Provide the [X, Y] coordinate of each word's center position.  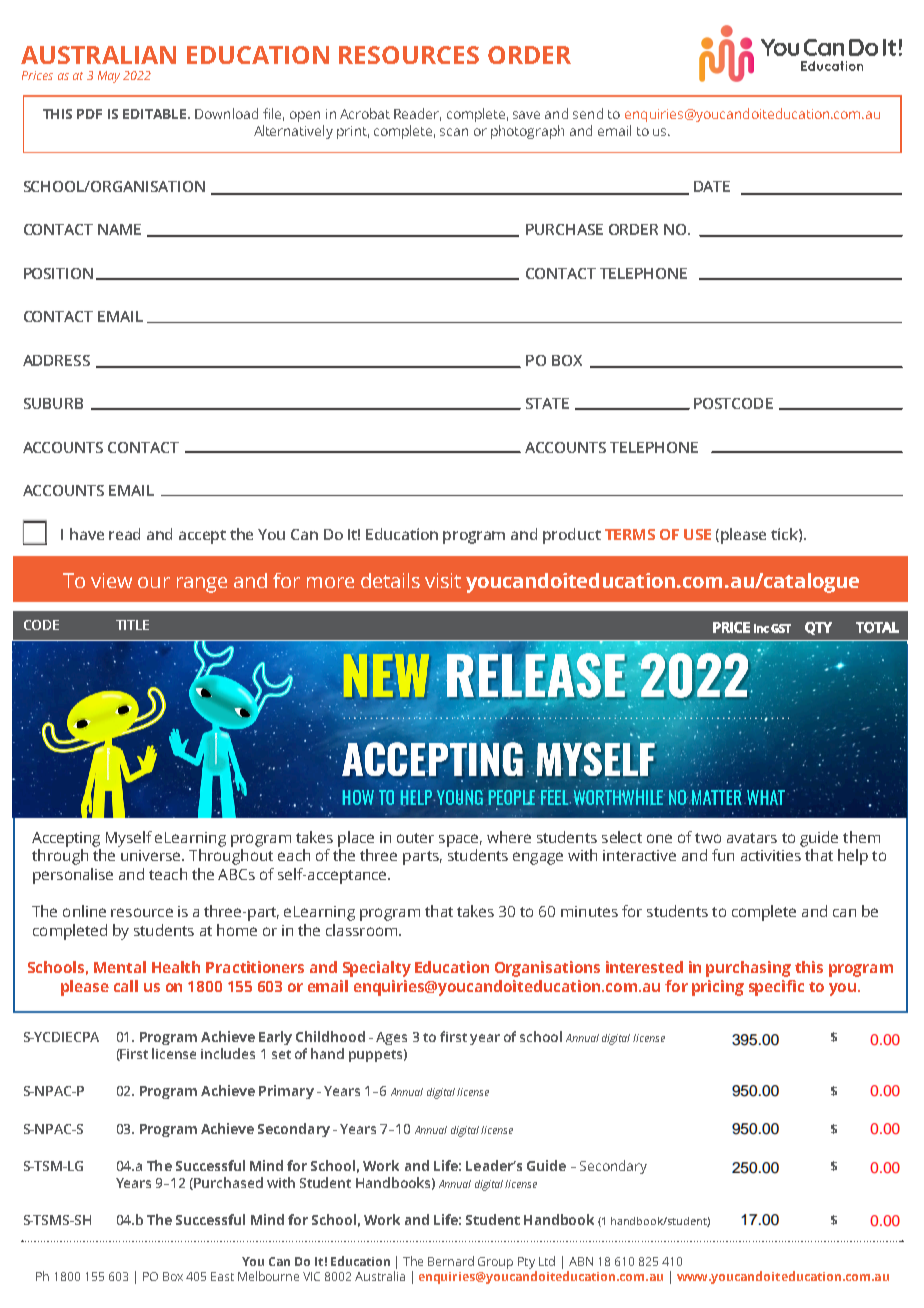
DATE [712, 186]
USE [697, 534]
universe [152, 855]
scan [454, 132]
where [509, 837]
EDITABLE [156, 114]
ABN [581, 1261]
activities [771, 855]
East [222, 1276]
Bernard [451, 1261]
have [87, 534]
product [572, 536]
